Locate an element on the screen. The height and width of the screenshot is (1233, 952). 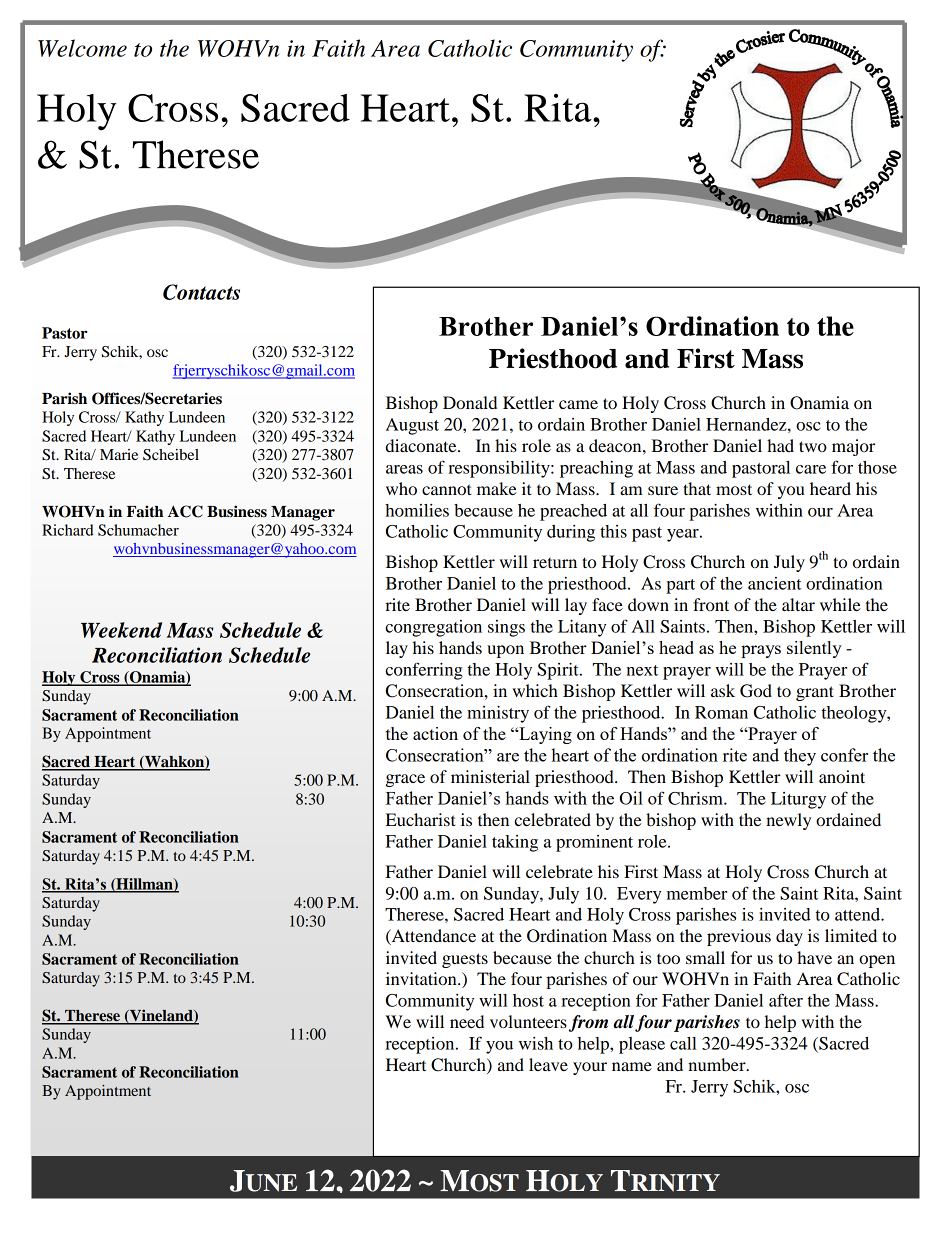
need is located at coordinates (467, 1021).
